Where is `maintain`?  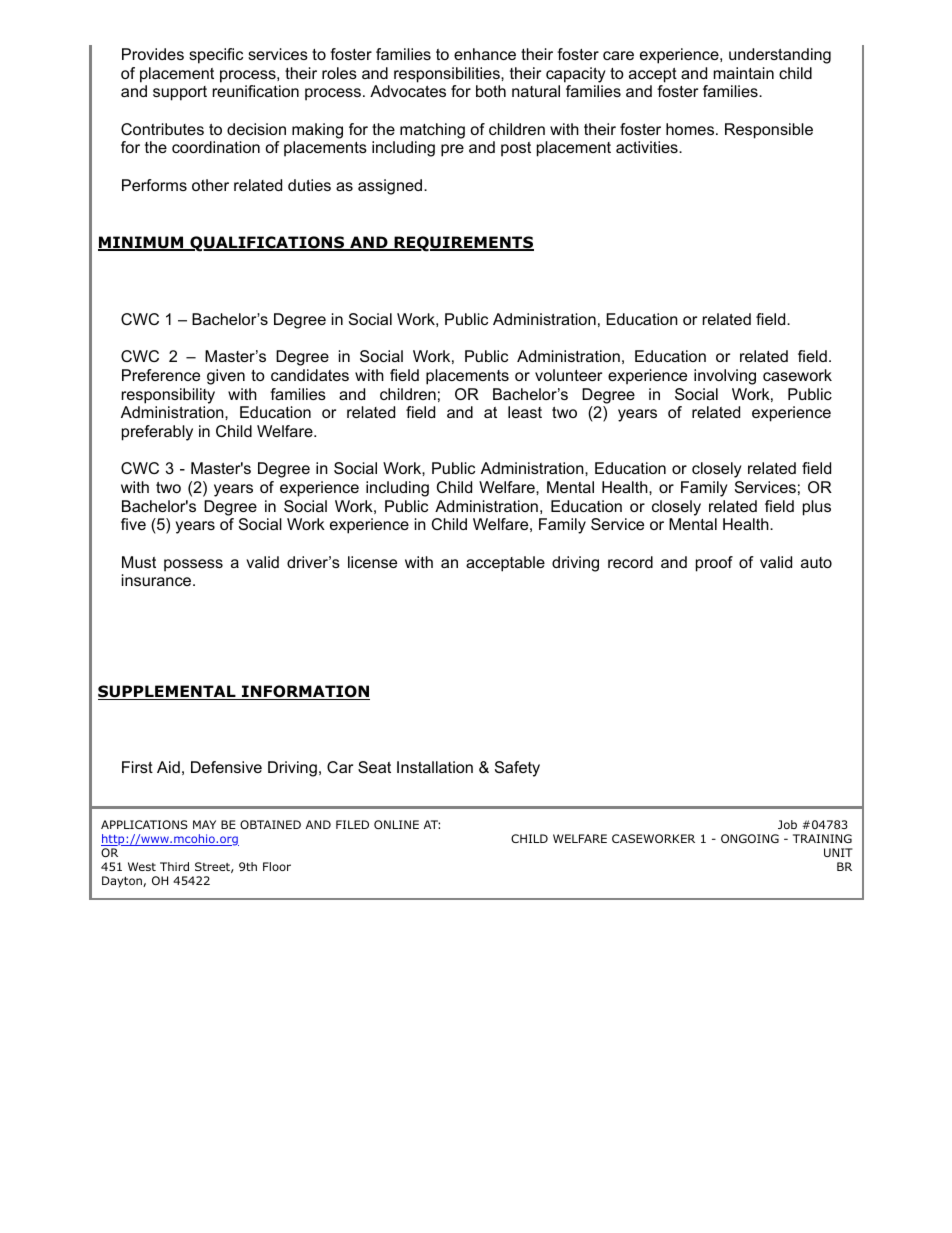 maintain is located at coordinates (744, 73).
